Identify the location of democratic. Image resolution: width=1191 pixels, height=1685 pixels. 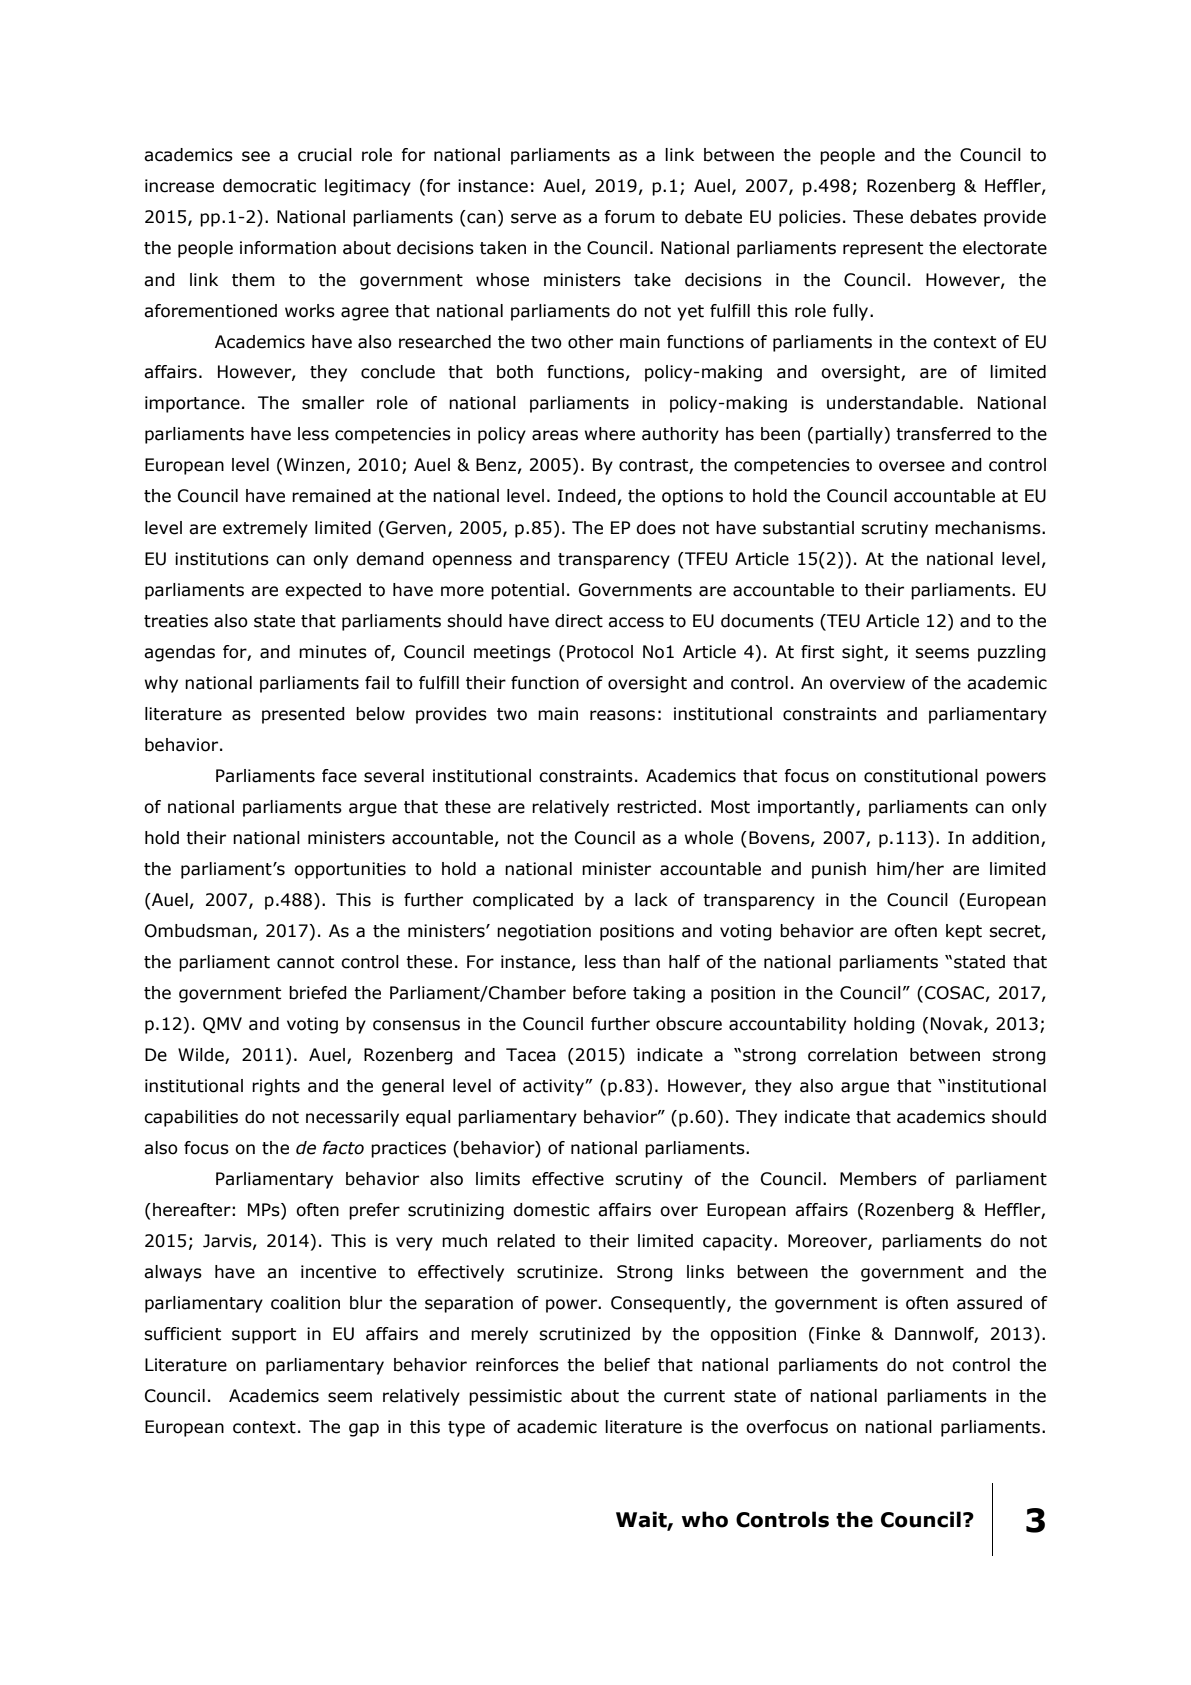
(269, 186).
